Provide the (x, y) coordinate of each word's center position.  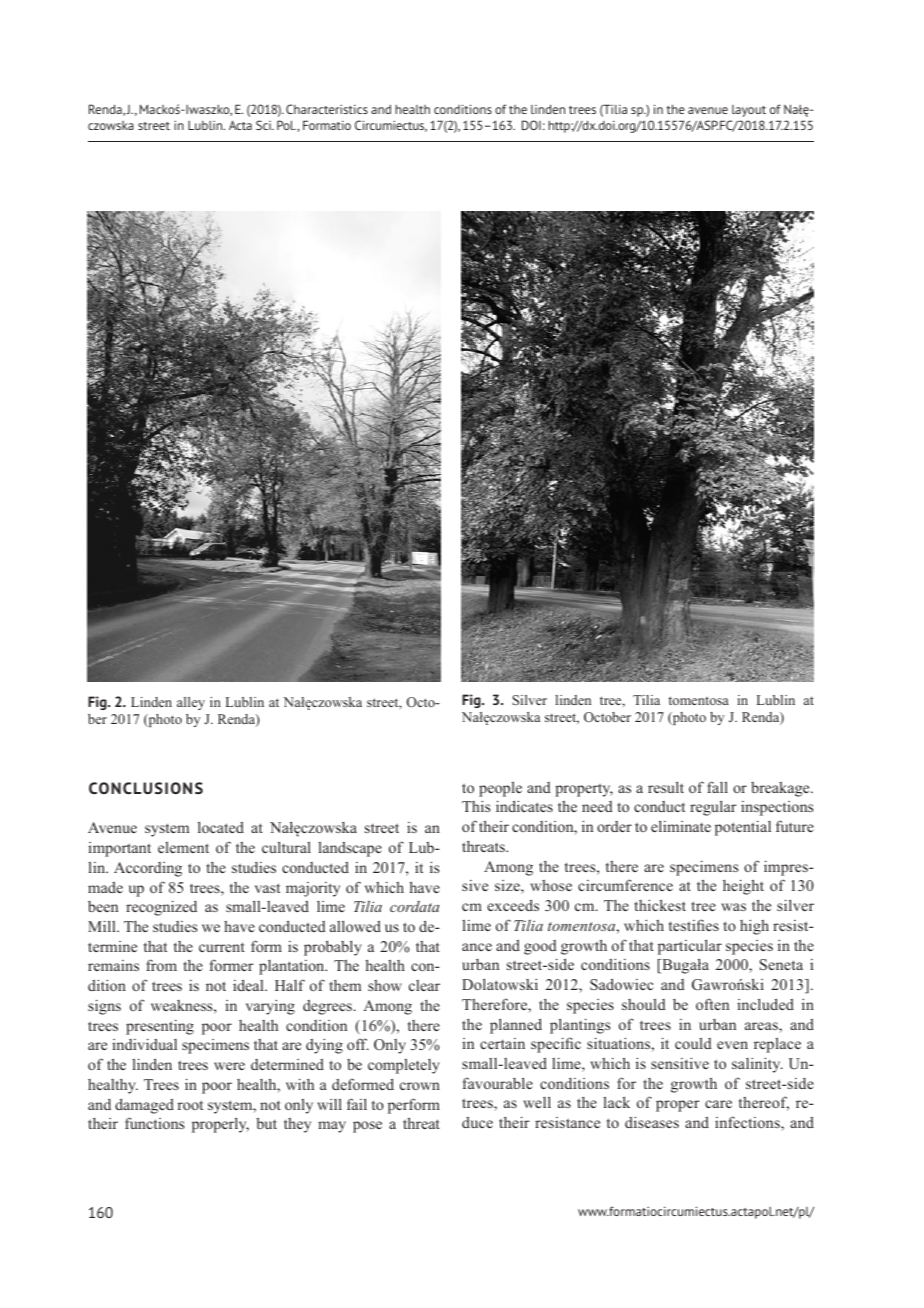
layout (749, 111)
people (500, 789)
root (190, 1105)
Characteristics (327, 109)
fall (717, 787)
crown (420, 1086)
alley (191, 703)
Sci (264, 125)
